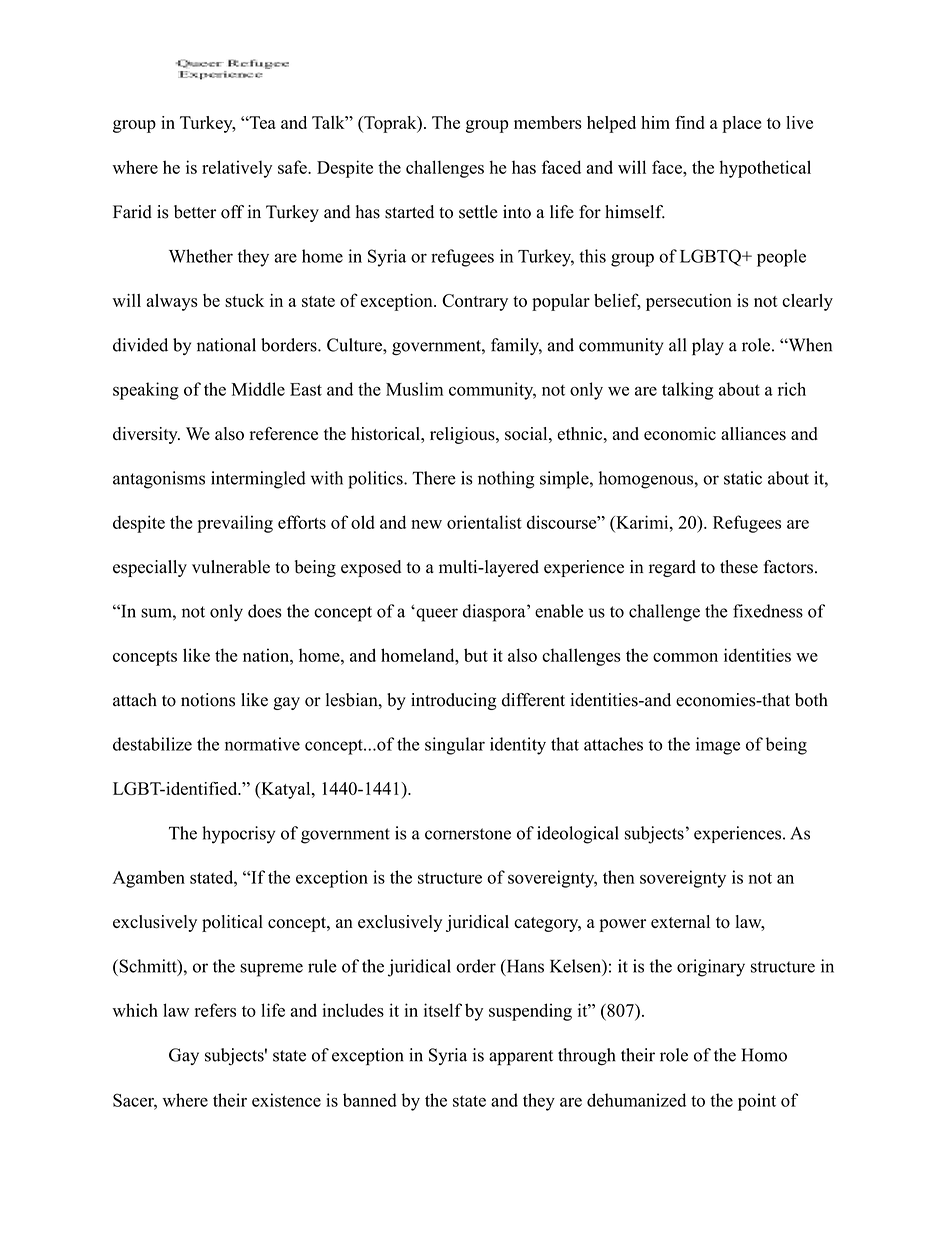  What do you see at coordinates (468, 834) in the screenshot?
I see `cornerstone` at bounding box center [468, 834].
